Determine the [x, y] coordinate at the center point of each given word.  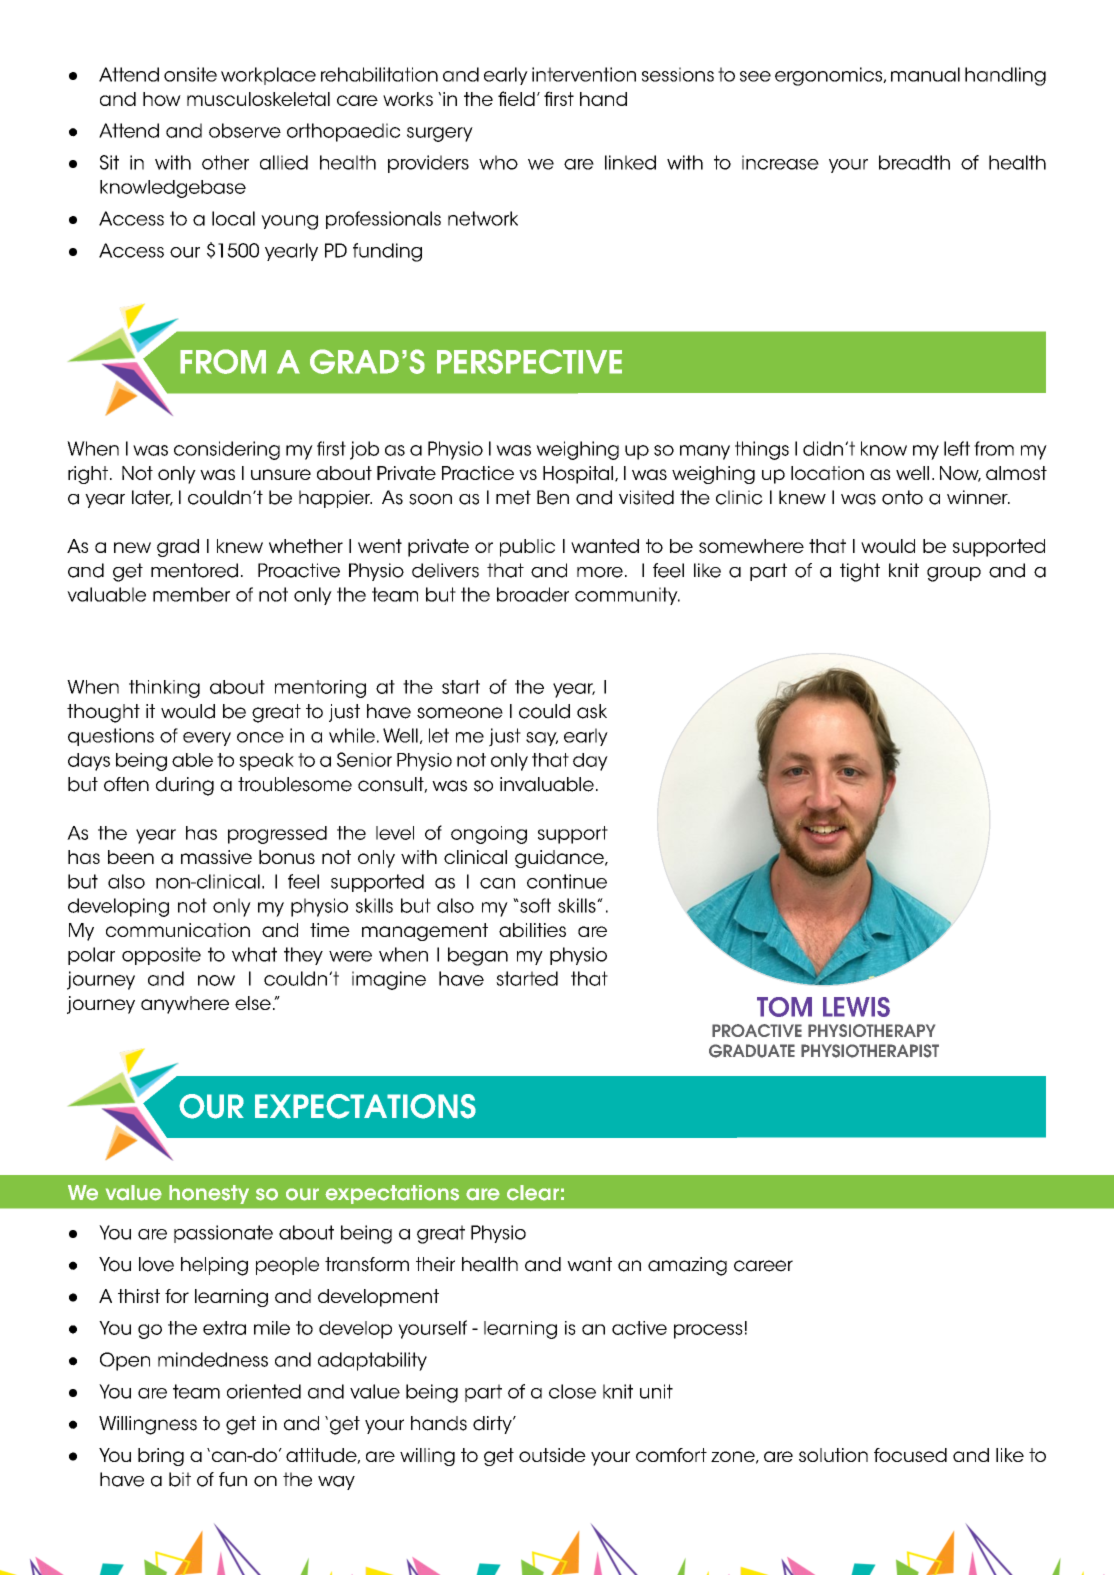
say [542, 739]
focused [910, 1455]
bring [161, 1457]
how [162, 99]
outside [552, 1455]
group [954, 574]
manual [925, 74]
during [185, 786]
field [516, 98]
